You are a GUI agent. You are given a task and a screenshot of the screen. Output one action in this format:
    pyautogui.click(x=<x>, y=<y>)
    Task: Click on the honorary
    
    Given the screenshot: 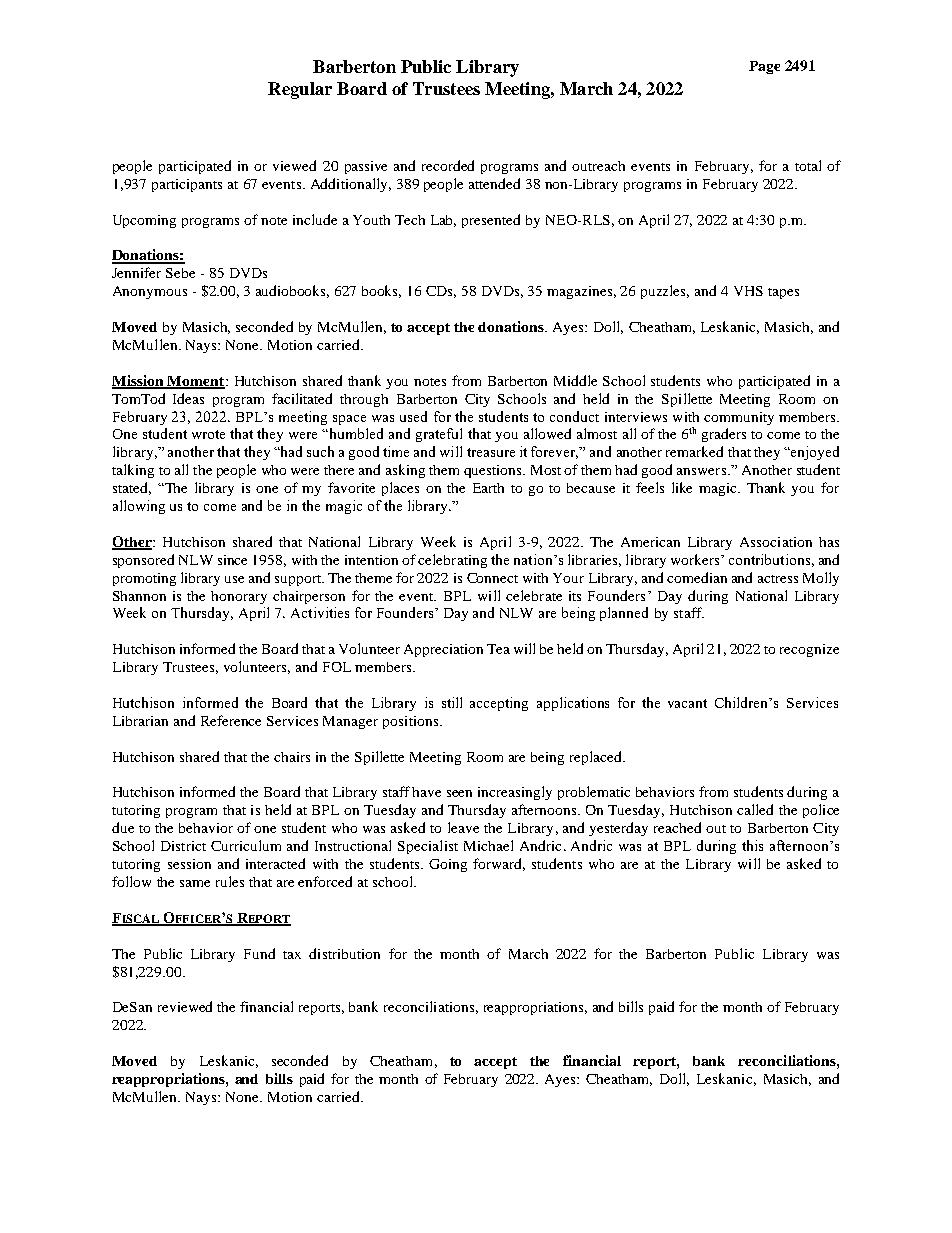 What is the action you would take?
    pyautogui.click(x=239, y=597)
